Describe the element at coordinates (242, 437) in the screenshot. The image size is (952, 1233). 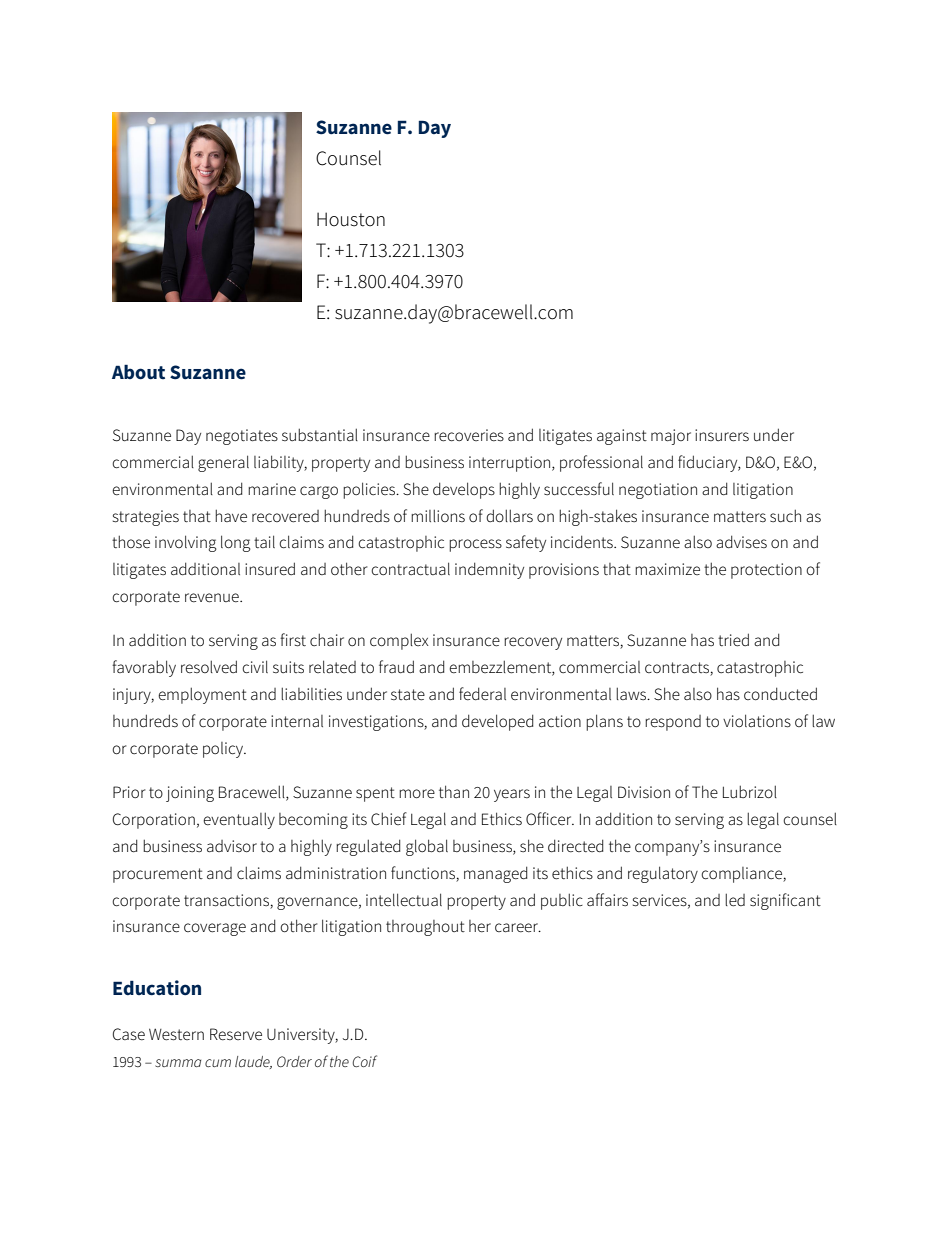
I see `negotiates` at that location.
